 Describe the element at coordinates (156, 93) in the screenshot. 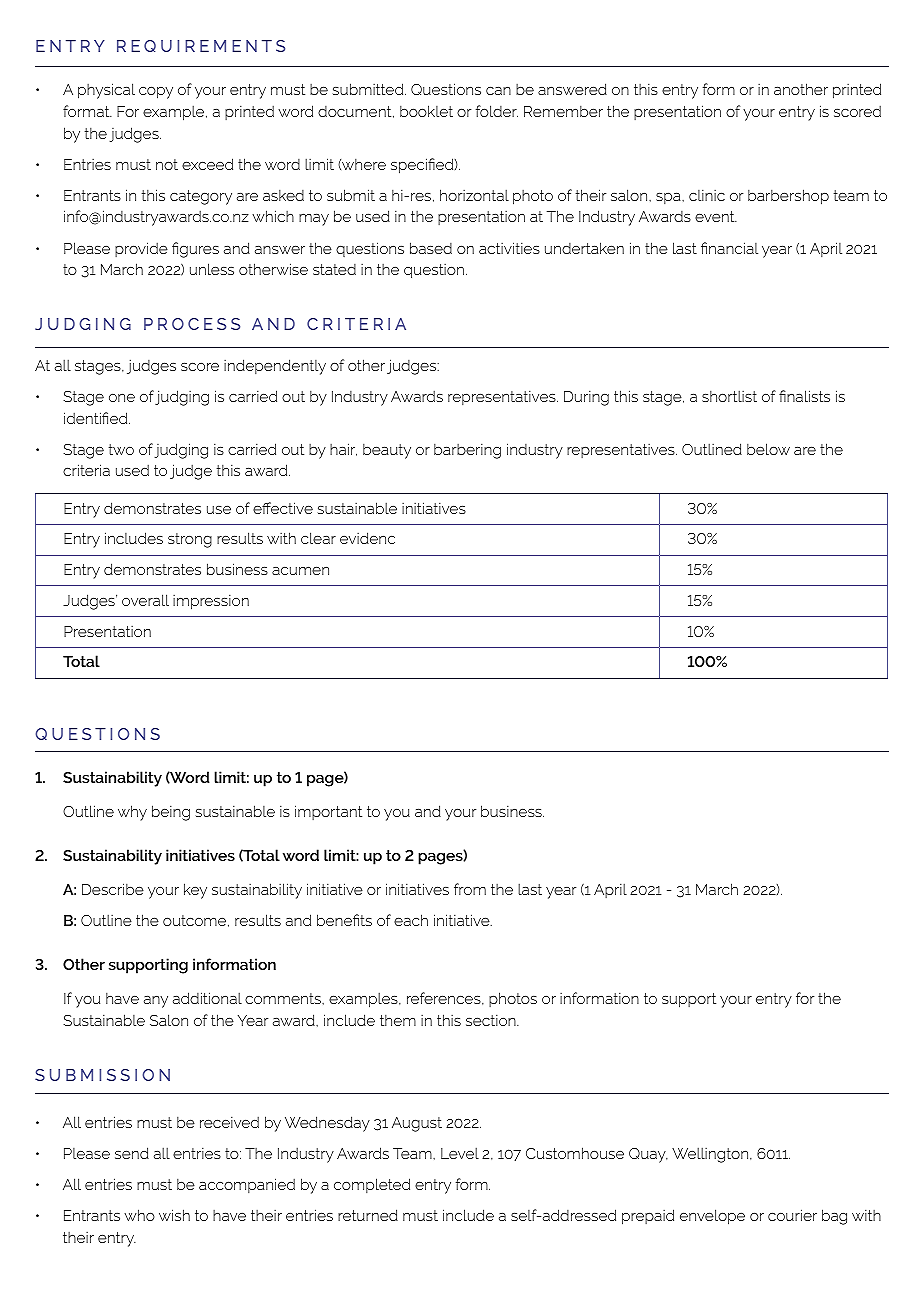

I see `copy` at that location.
